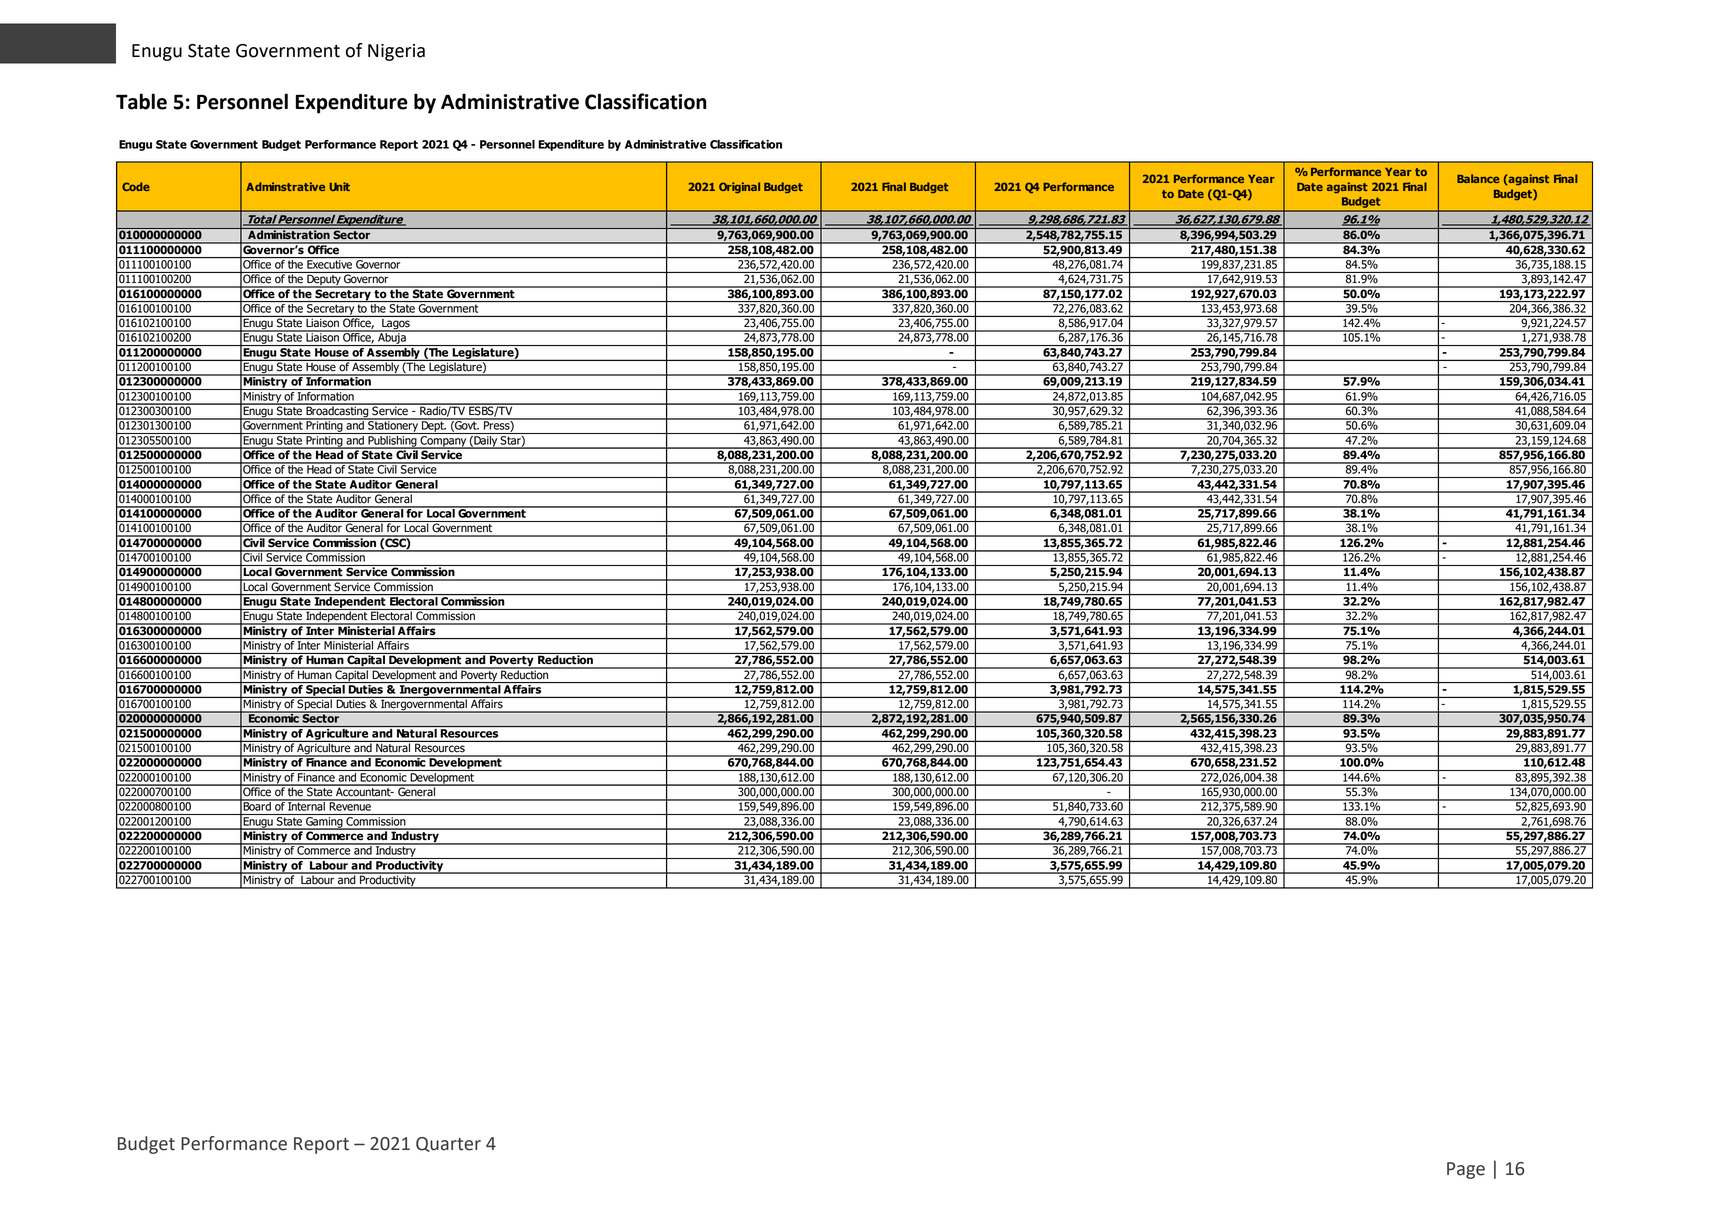 Image resolution: width=1727 pixels, height=1221 pixels. What do you see at coordinates (136, 186) in the screenshot?
I see `Code` at bounding box center [136, 186].
